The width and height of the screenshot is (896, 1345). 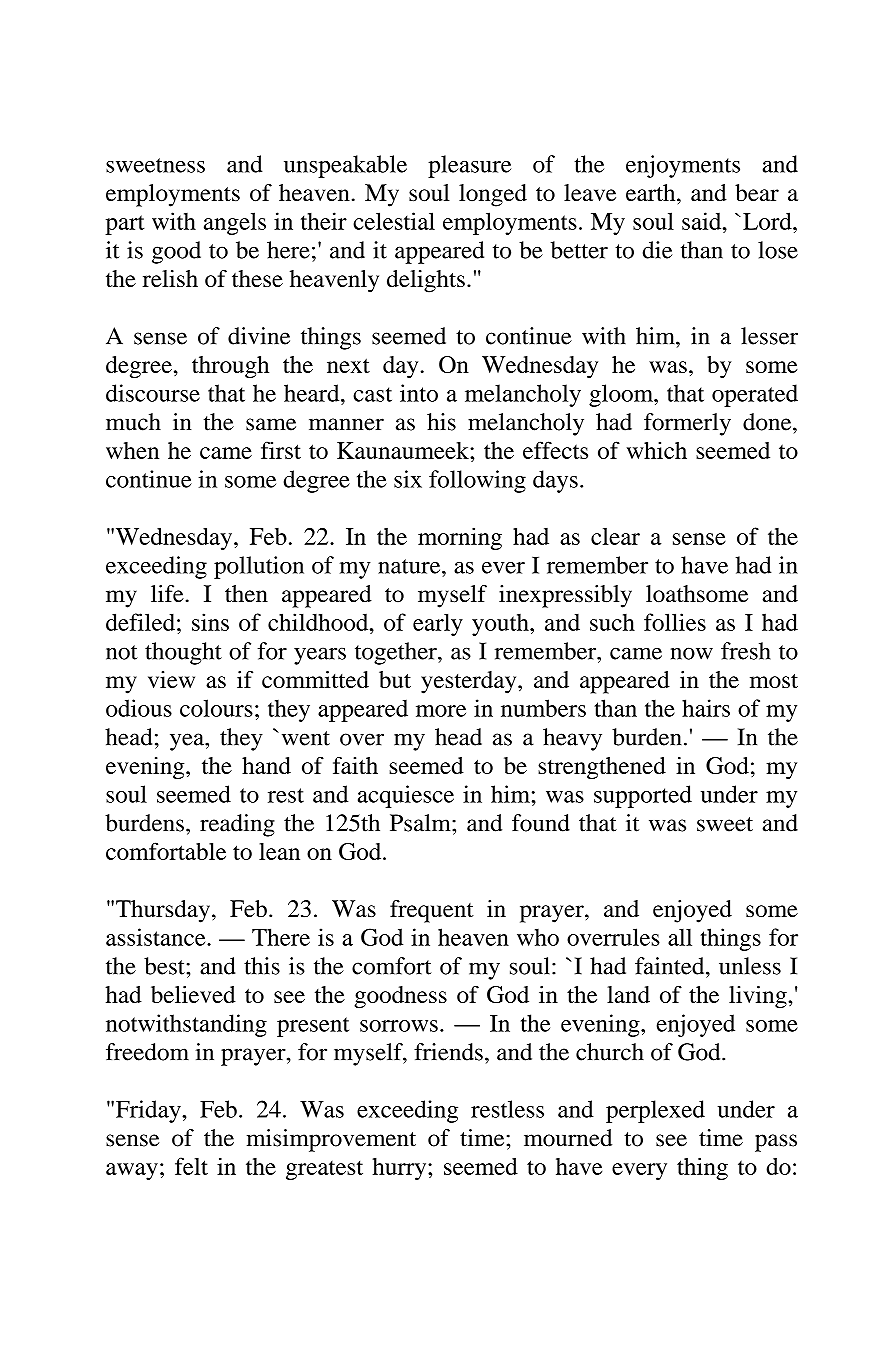 I want to click on angels, so click(x=235, y=223).
